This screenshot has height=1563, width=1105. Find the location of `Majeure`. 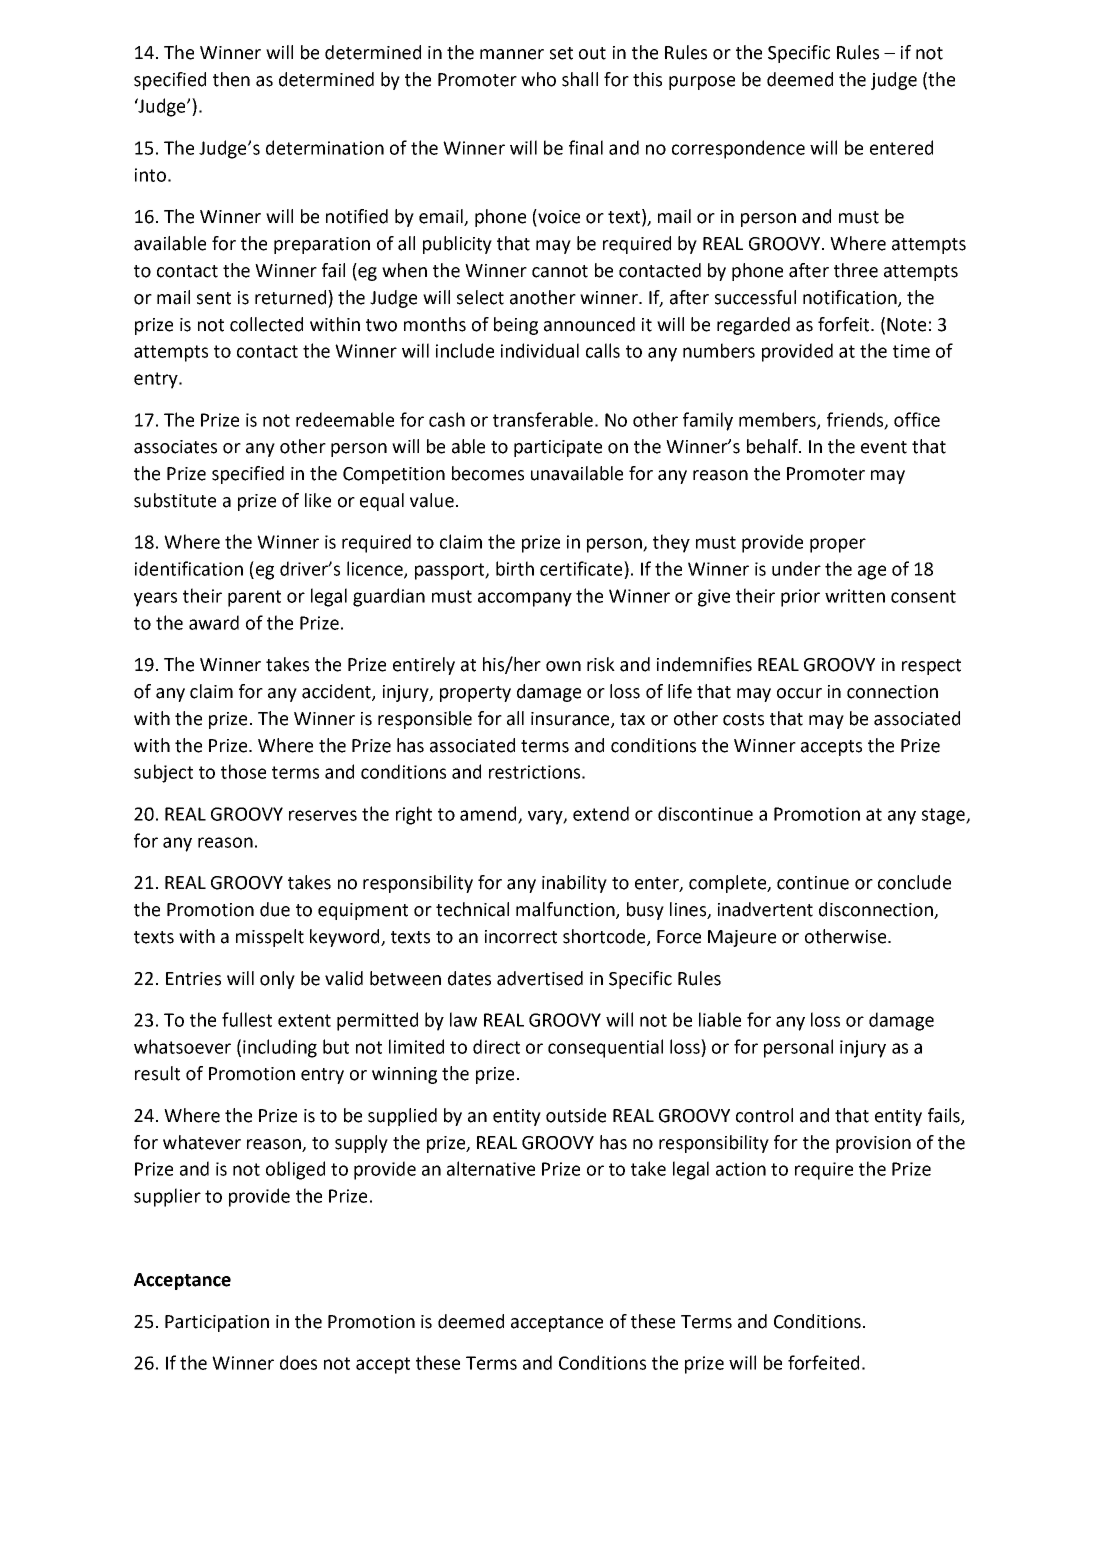

Majeure is located at coordinates (742, 938).
